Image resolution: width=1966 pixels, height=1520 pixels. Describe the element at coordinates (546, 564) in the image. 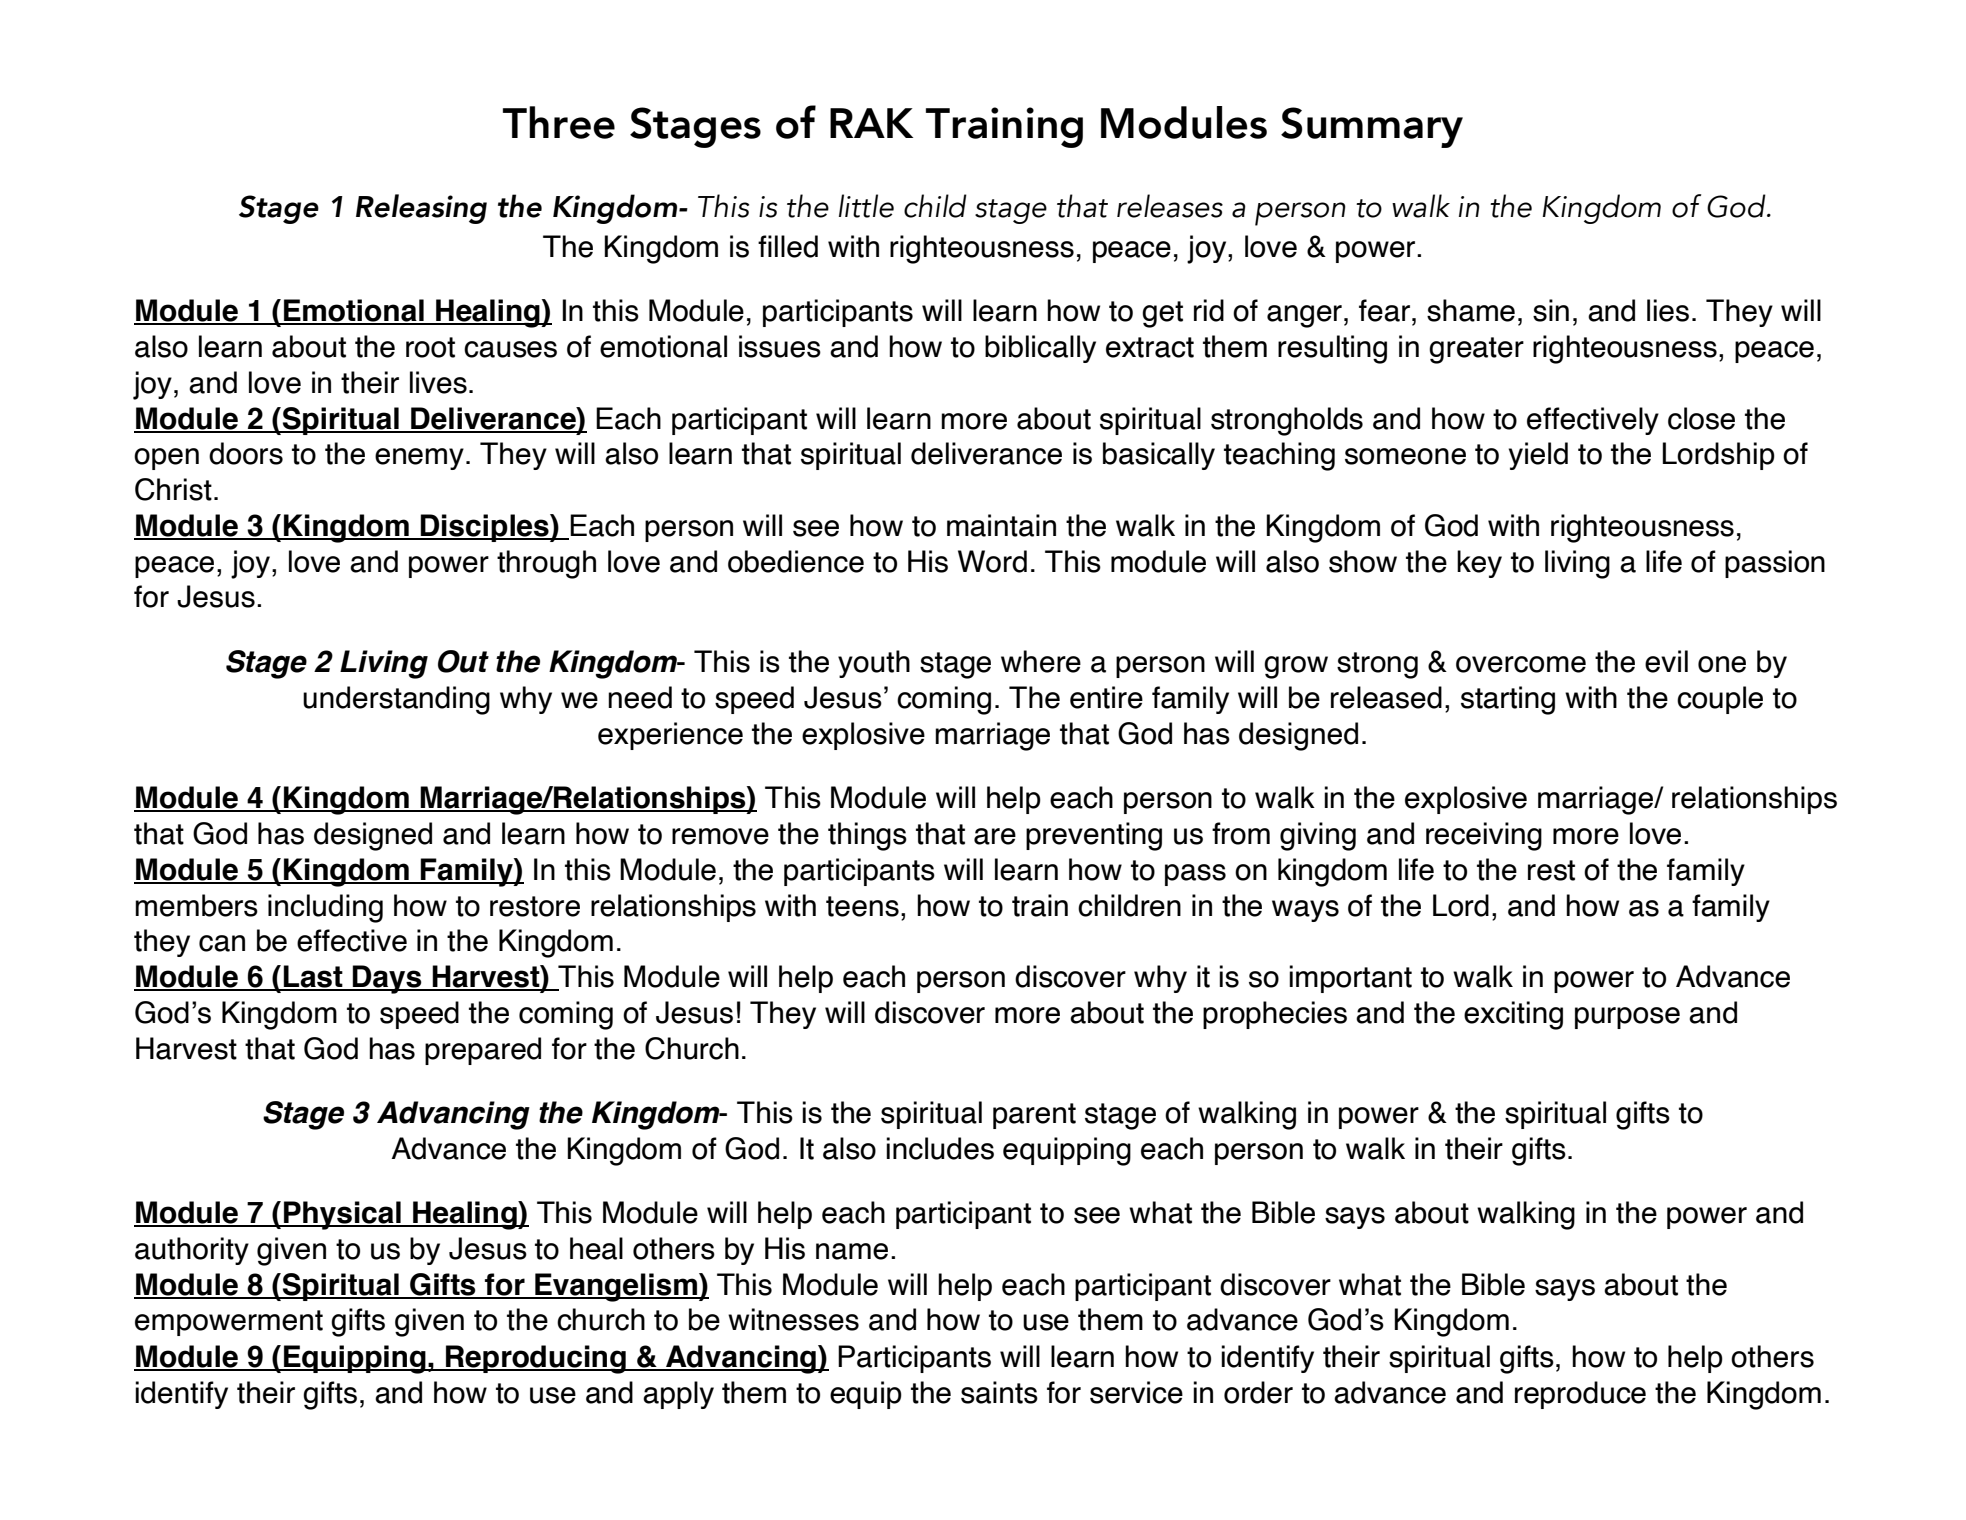

I see `through` at that location.
